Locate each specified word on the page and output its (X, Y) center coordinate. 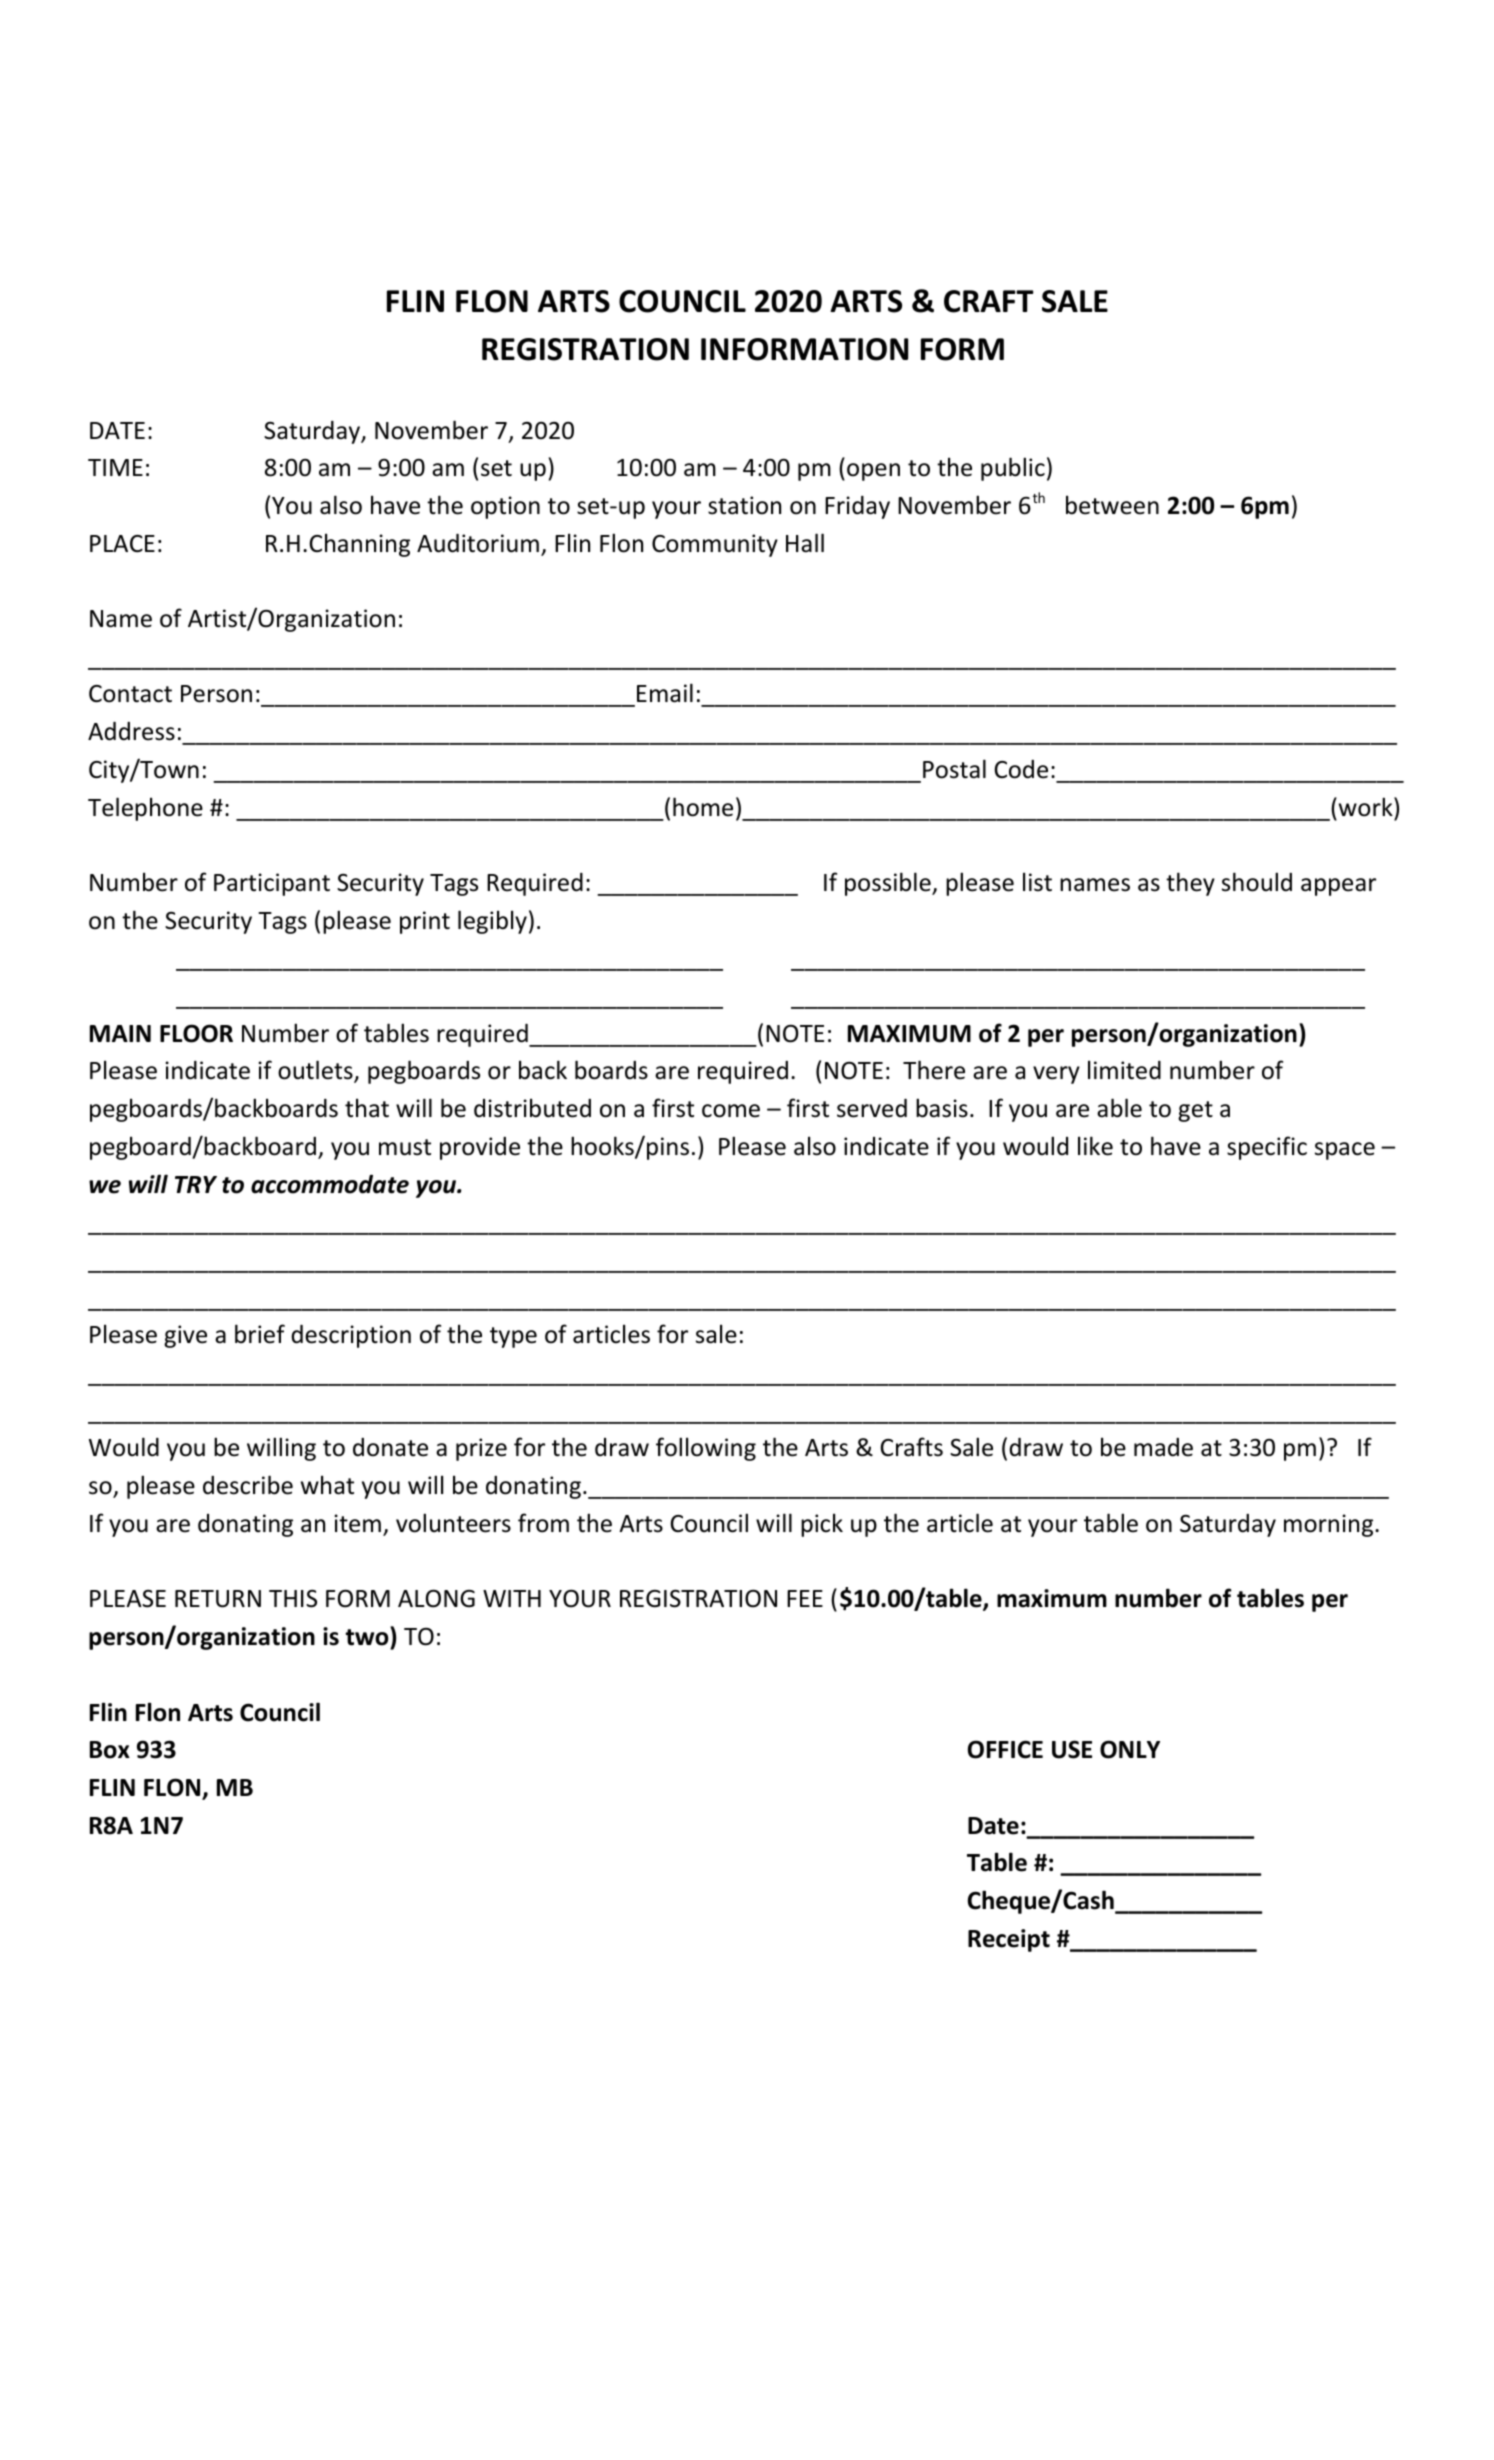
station (744, 505)
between (1112, 505)
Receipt (1009, 1940)
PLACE (122, 543)
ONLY (1130, 1749)
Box (110, 1750)
